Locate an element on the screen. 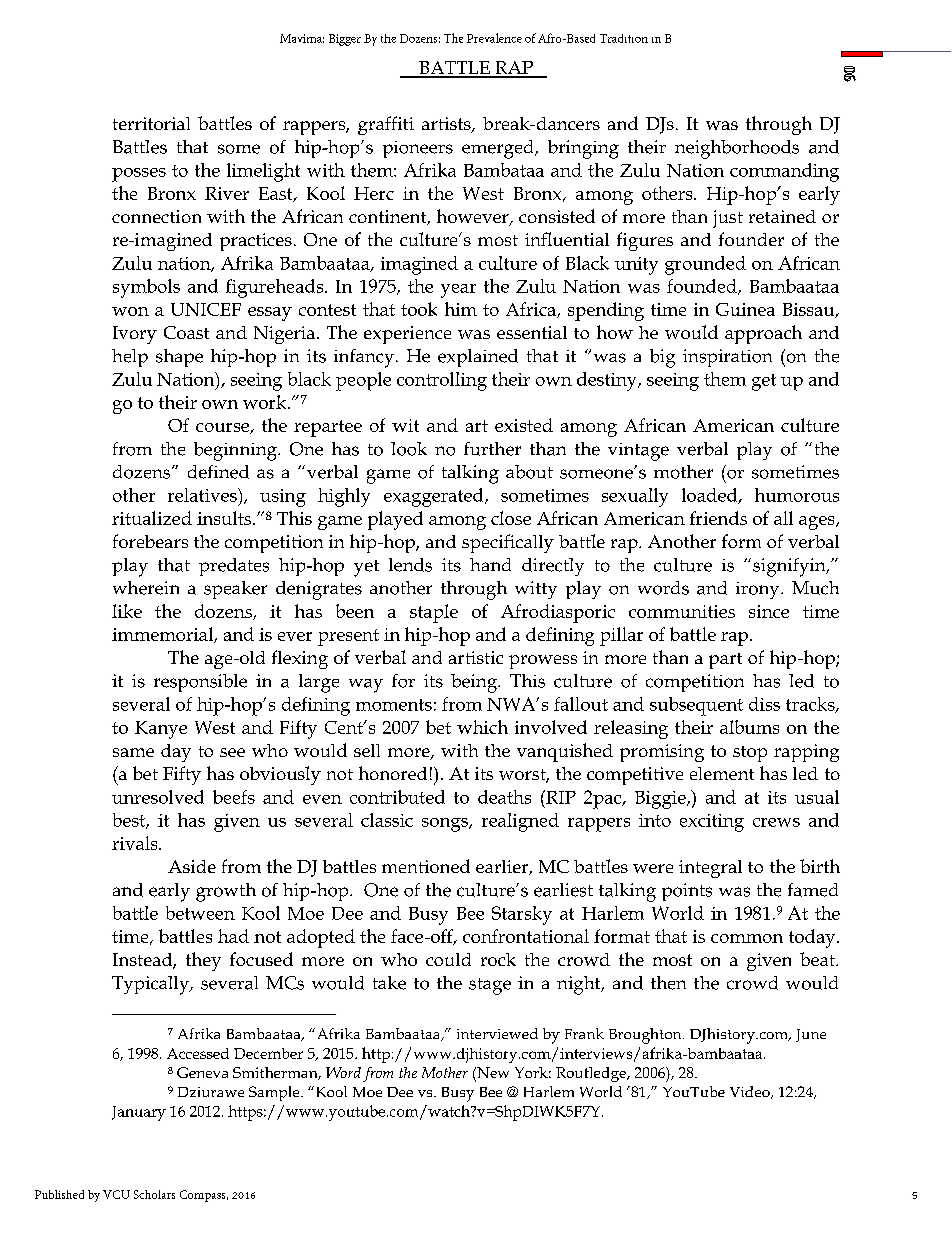  like is located at coordinates (127, 611).
